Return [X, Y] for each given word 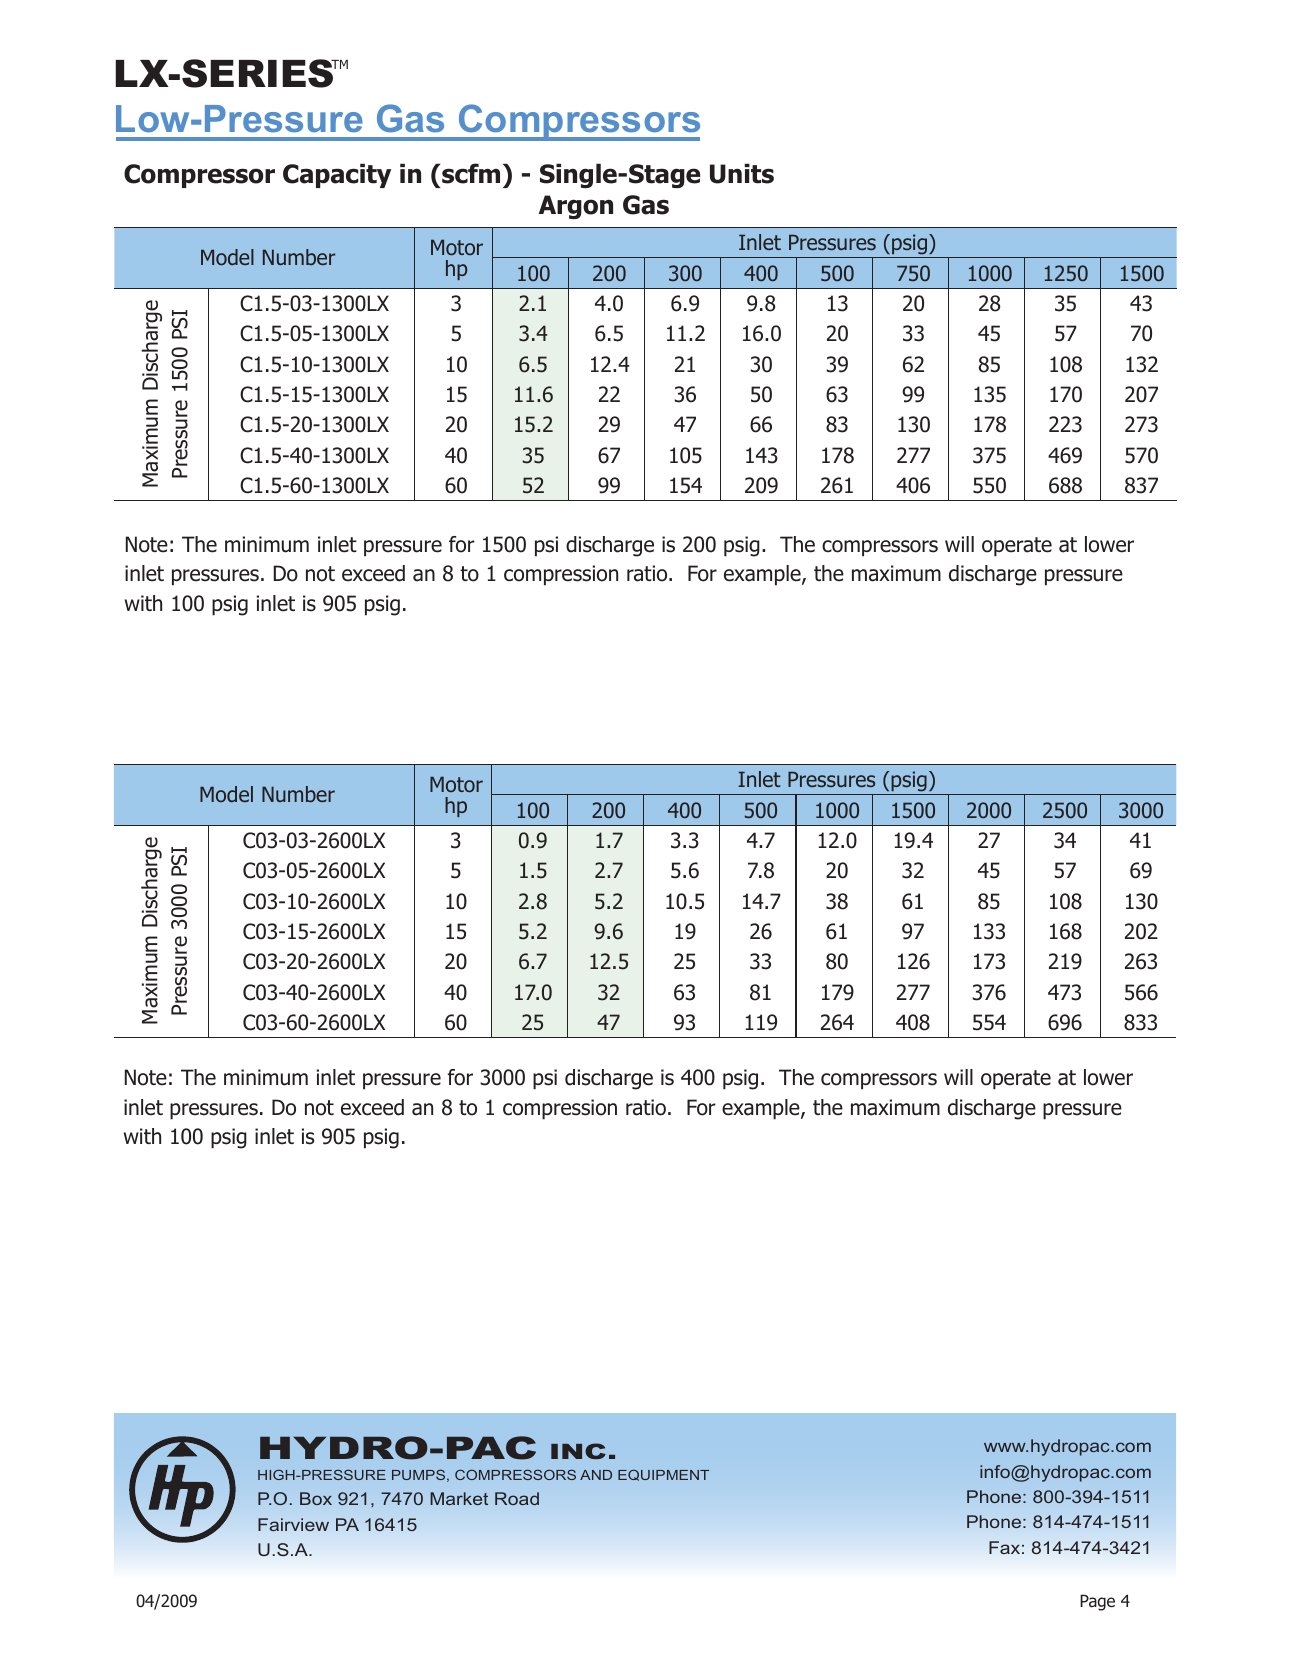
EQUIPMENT [663, 1475]
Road [517, 1498]
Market [459, 1498]
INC [578, 1451]
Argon [576, 207]
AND [596, 1475]
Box [316, 1498]
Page [1097, 1602]
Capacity [337, 175]
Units [742, 173]
